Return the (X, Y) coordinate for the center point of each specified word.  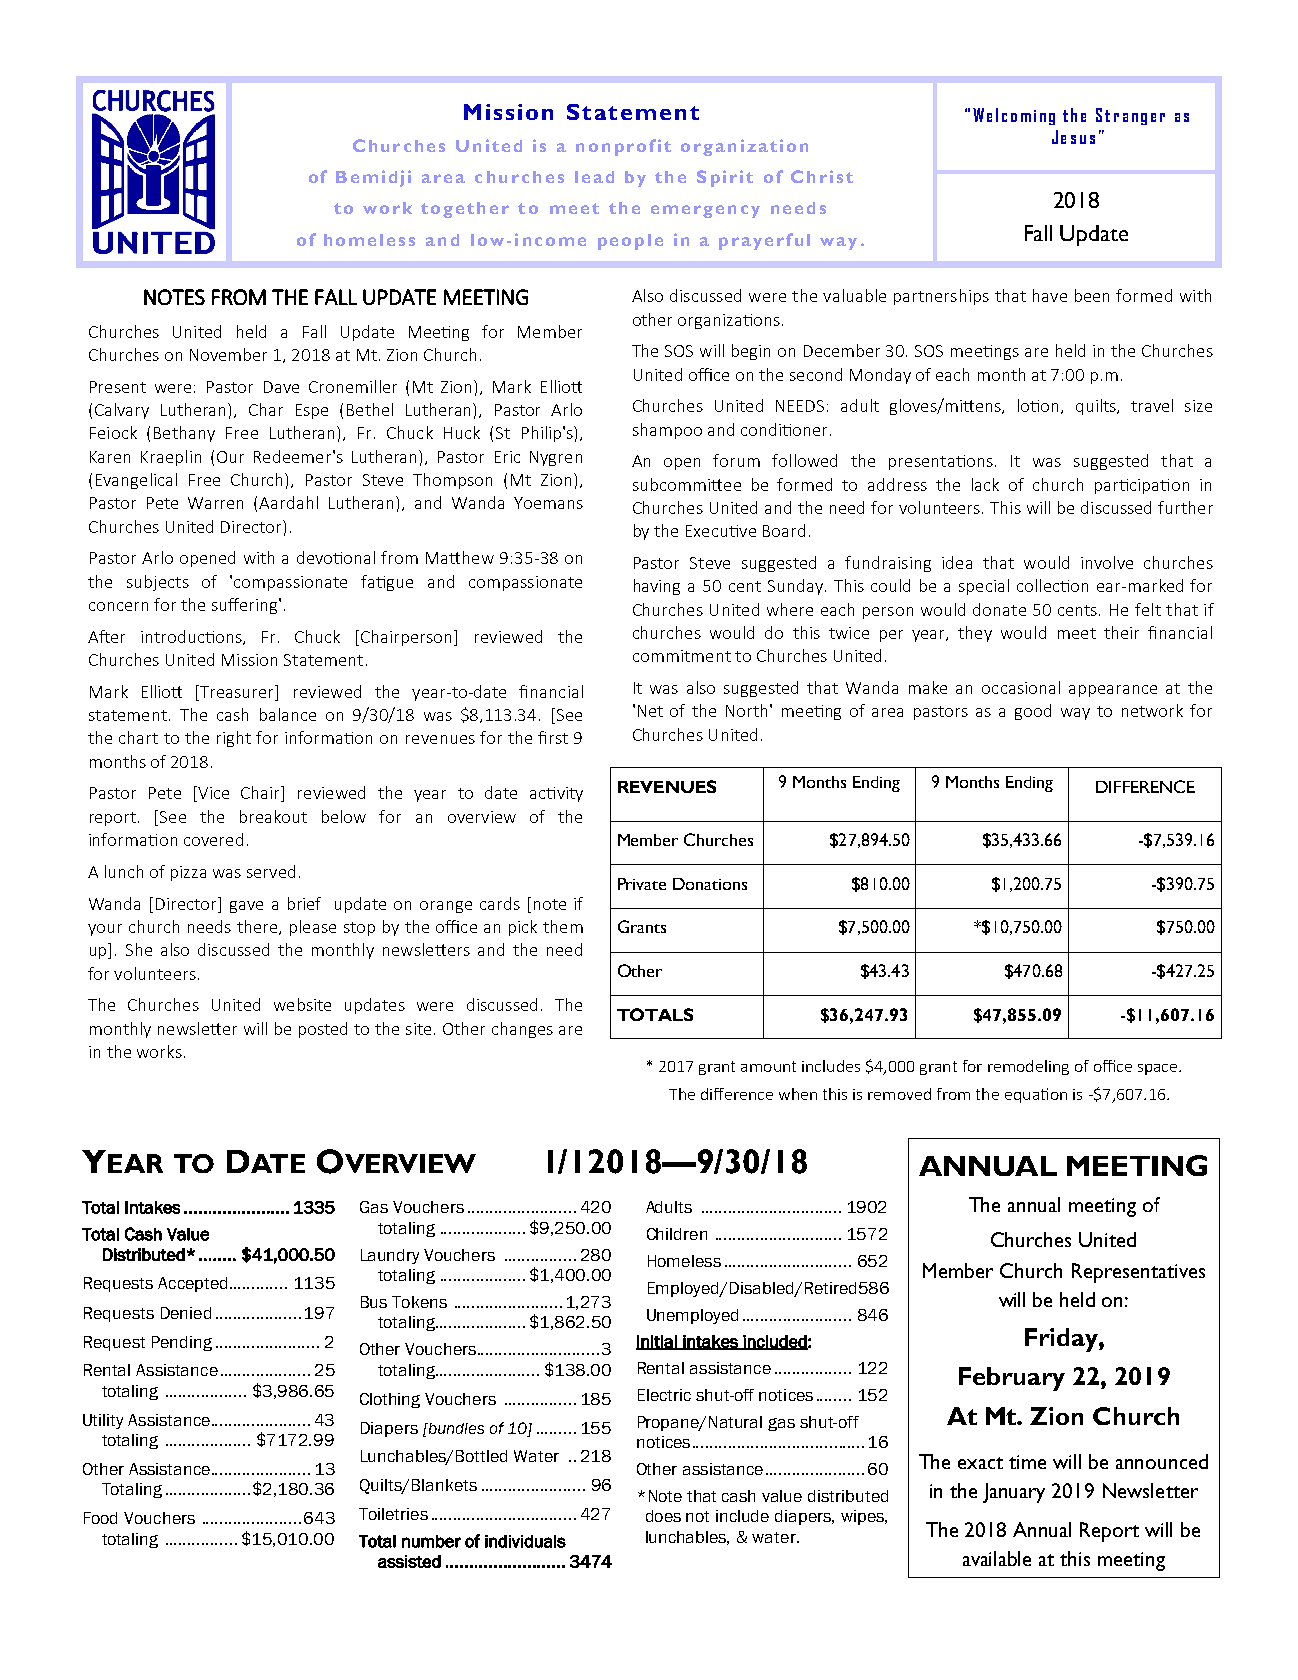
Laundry (390, 1256)
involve (1107, 562)
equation (1036, 1095)
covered (213, 839)
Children (677, 1234)
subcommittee (687, 484)
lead (594, 177)
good (1033, 712)
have (1050, 295)
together (465, 210)
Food (100, 1518)
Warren (215, 503)
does (663, 1516)
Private (642, 884)
